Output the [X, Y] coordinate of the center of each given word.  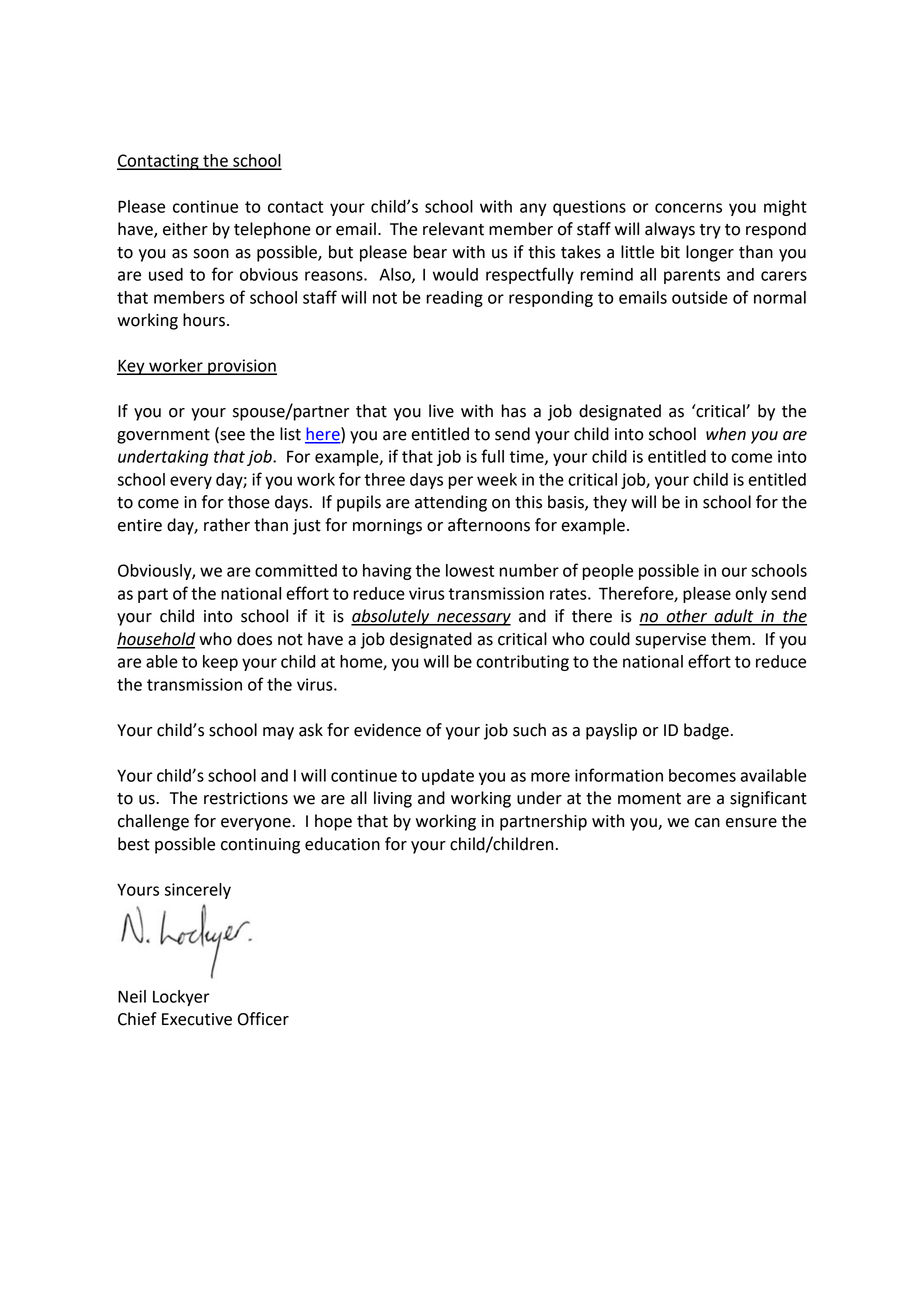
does [254, 639]
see [232, 436]
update [448, 777]
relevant [453, 229]
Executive [197, 1019]
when [726, 434]
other [687, 617]
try [710, 231]
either [185, 229]
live [441, 411]
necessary [473, 619]
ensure [751, 823]
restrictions [246, 798]
